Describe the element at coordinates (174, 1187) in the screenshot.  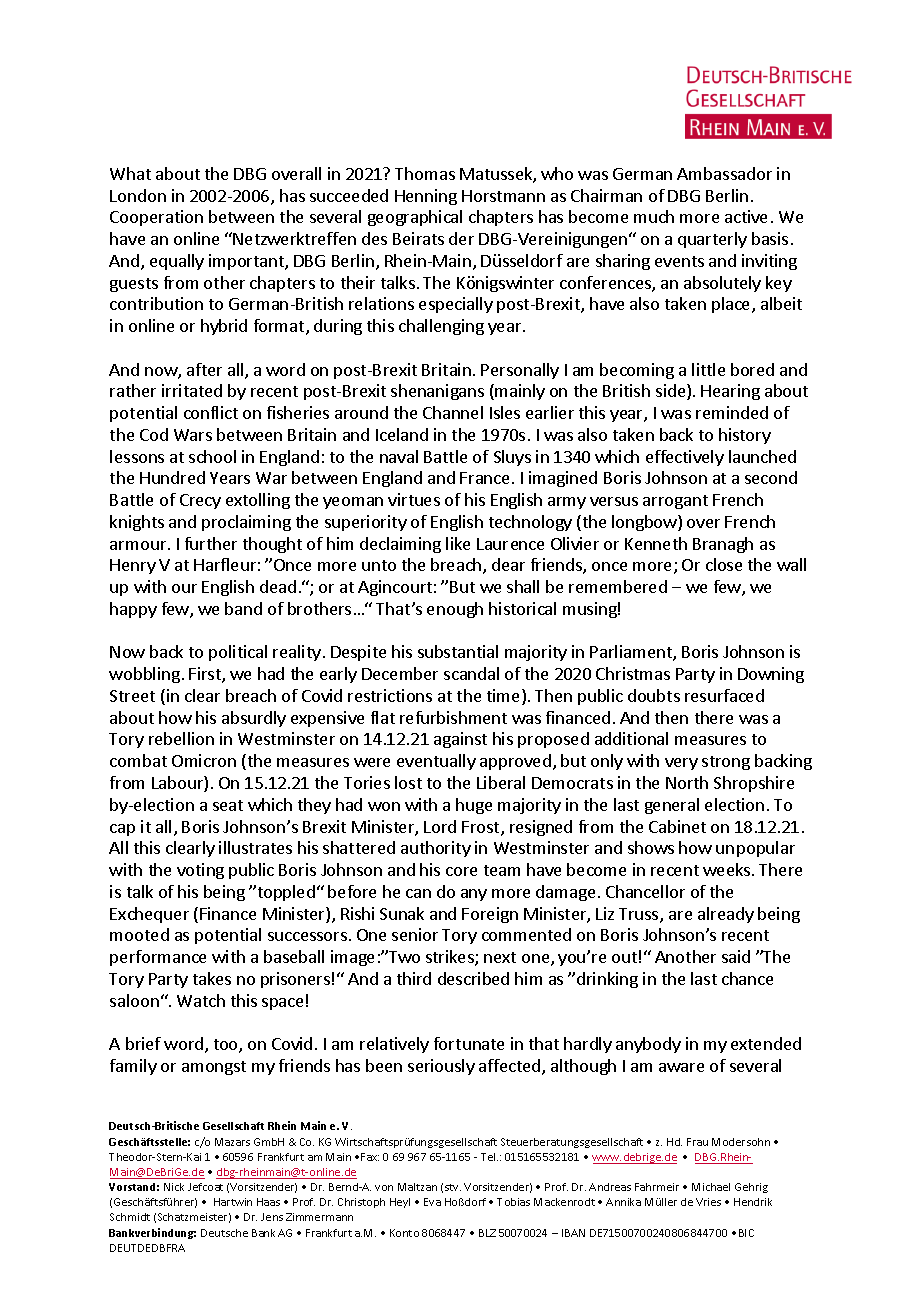
I see `Nick` at that location.
